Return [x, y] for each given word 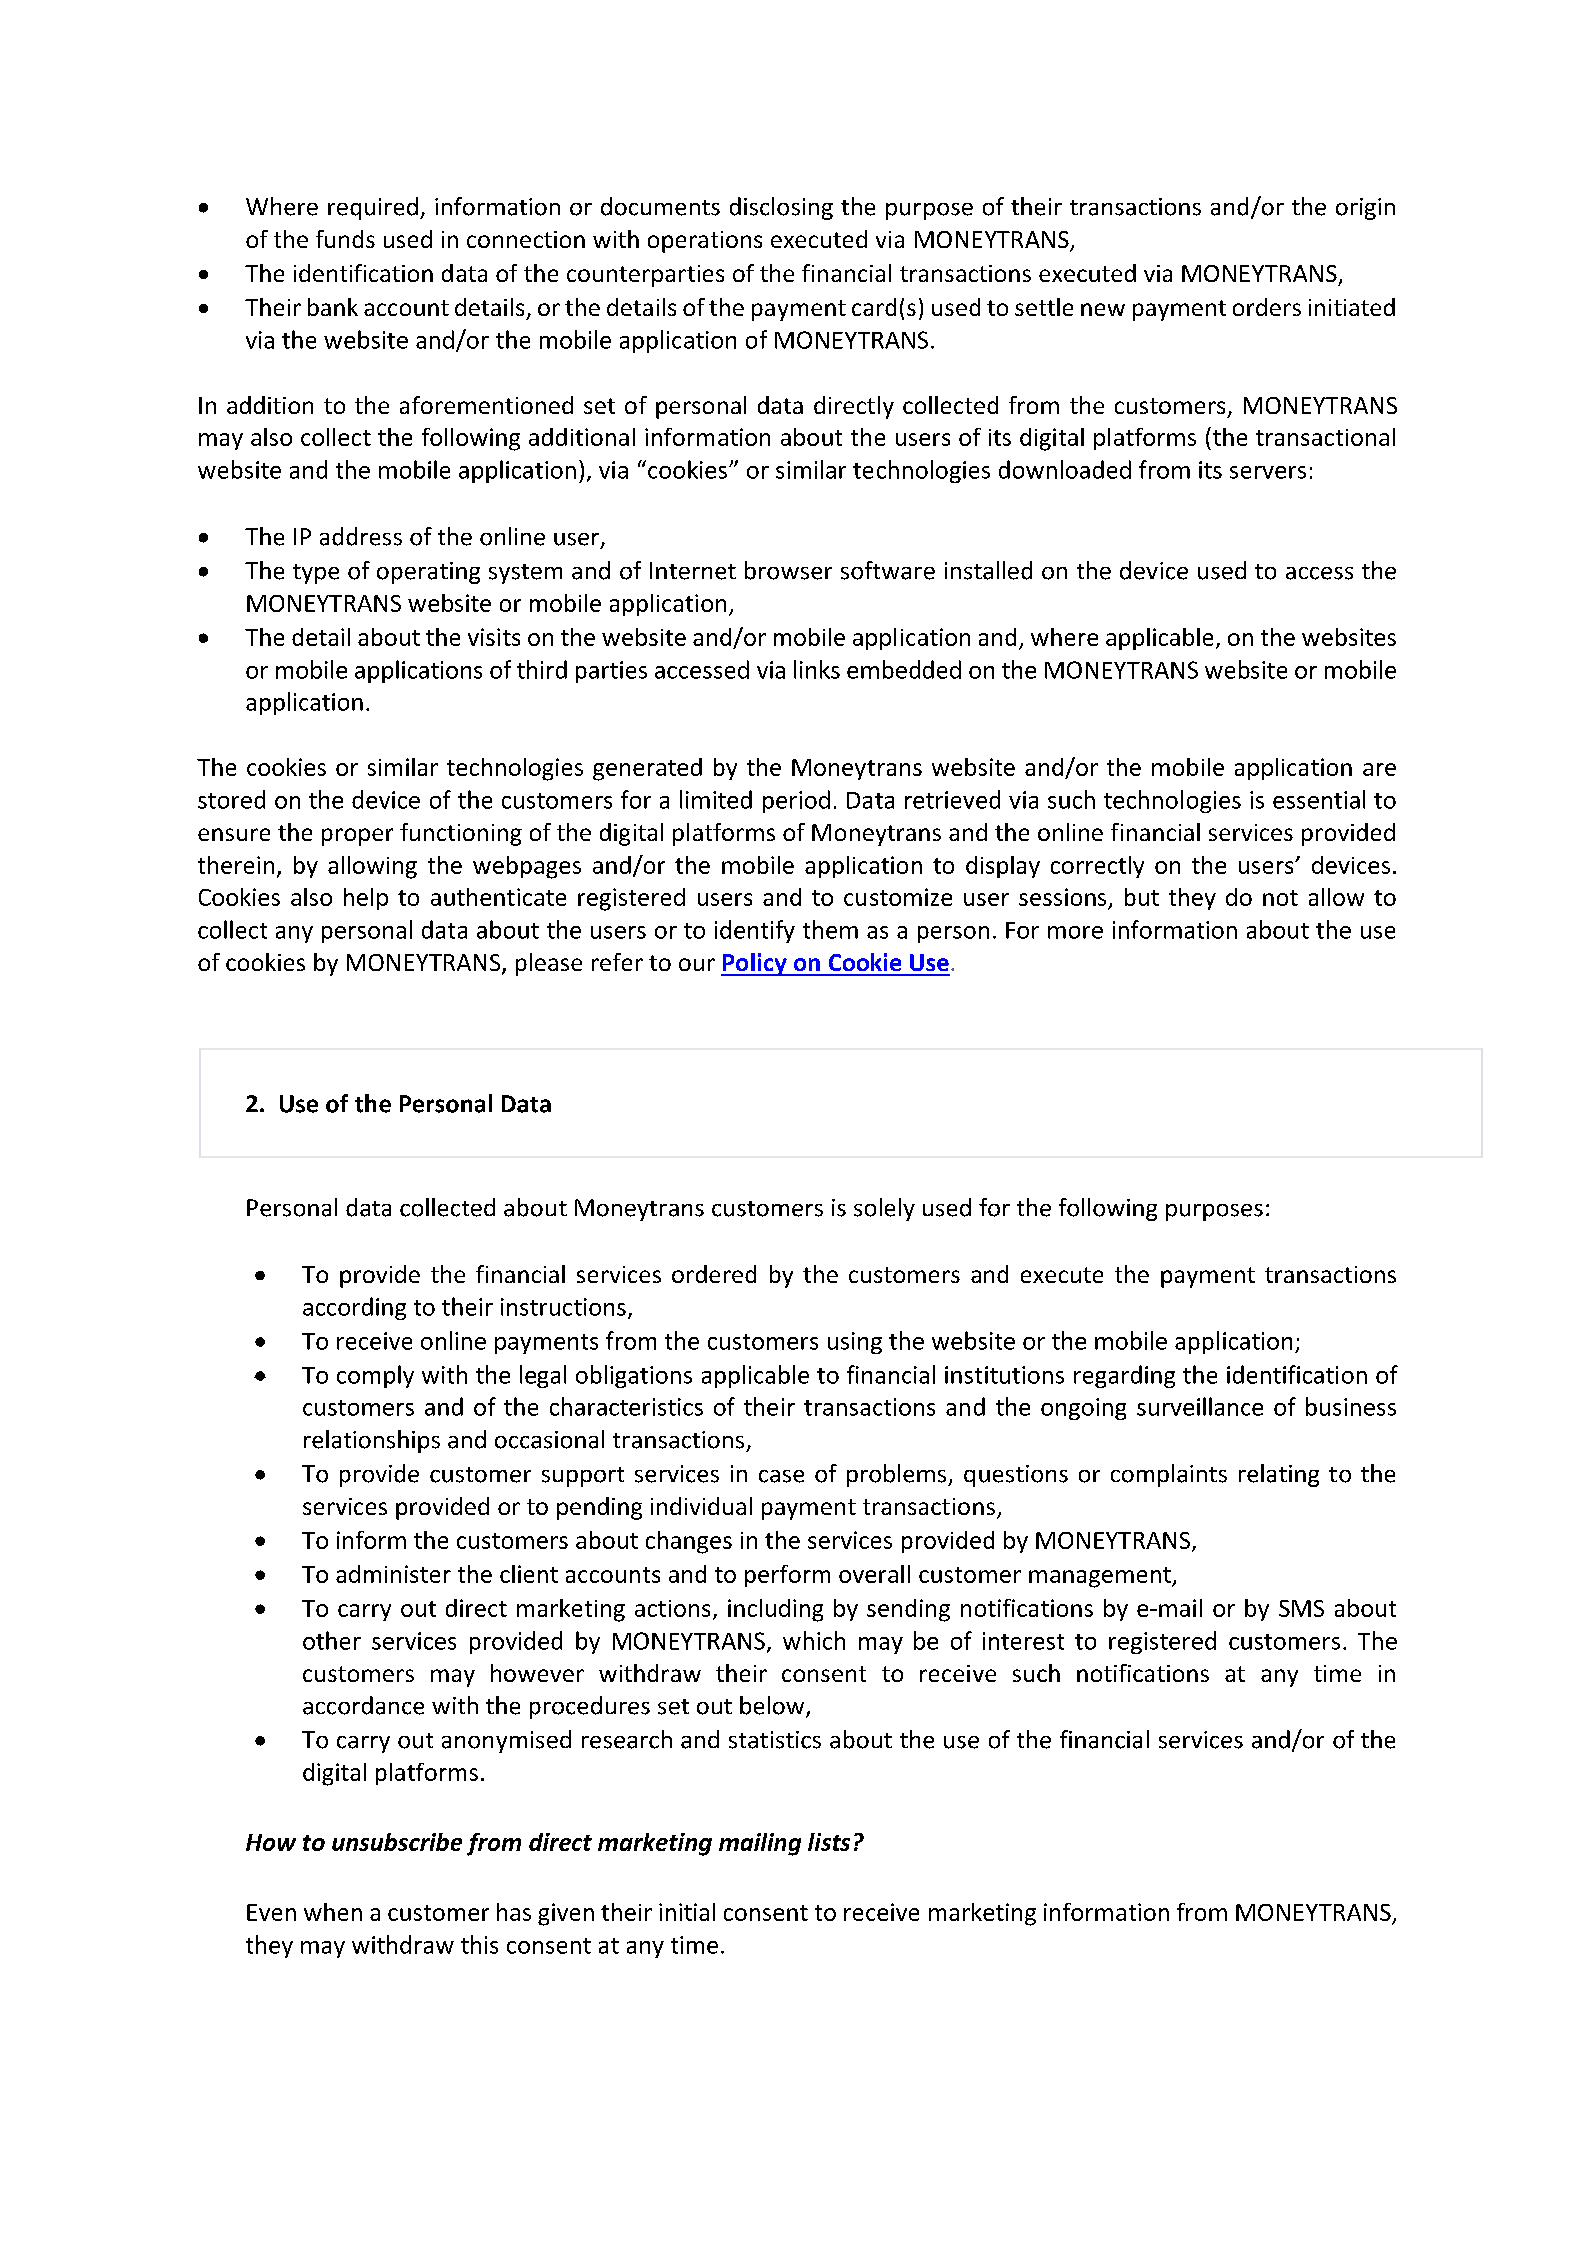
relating [1279, 1475]
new [1103, 309]
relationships [372, 1441]
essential [1319, 799]
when [333, 1912]
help [366, 899]
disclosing [781, 208]
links [817, 669]
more [1075, 932]
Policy [755, 964]
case [781, 1476]
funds [345, 239]
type [316, 574]
